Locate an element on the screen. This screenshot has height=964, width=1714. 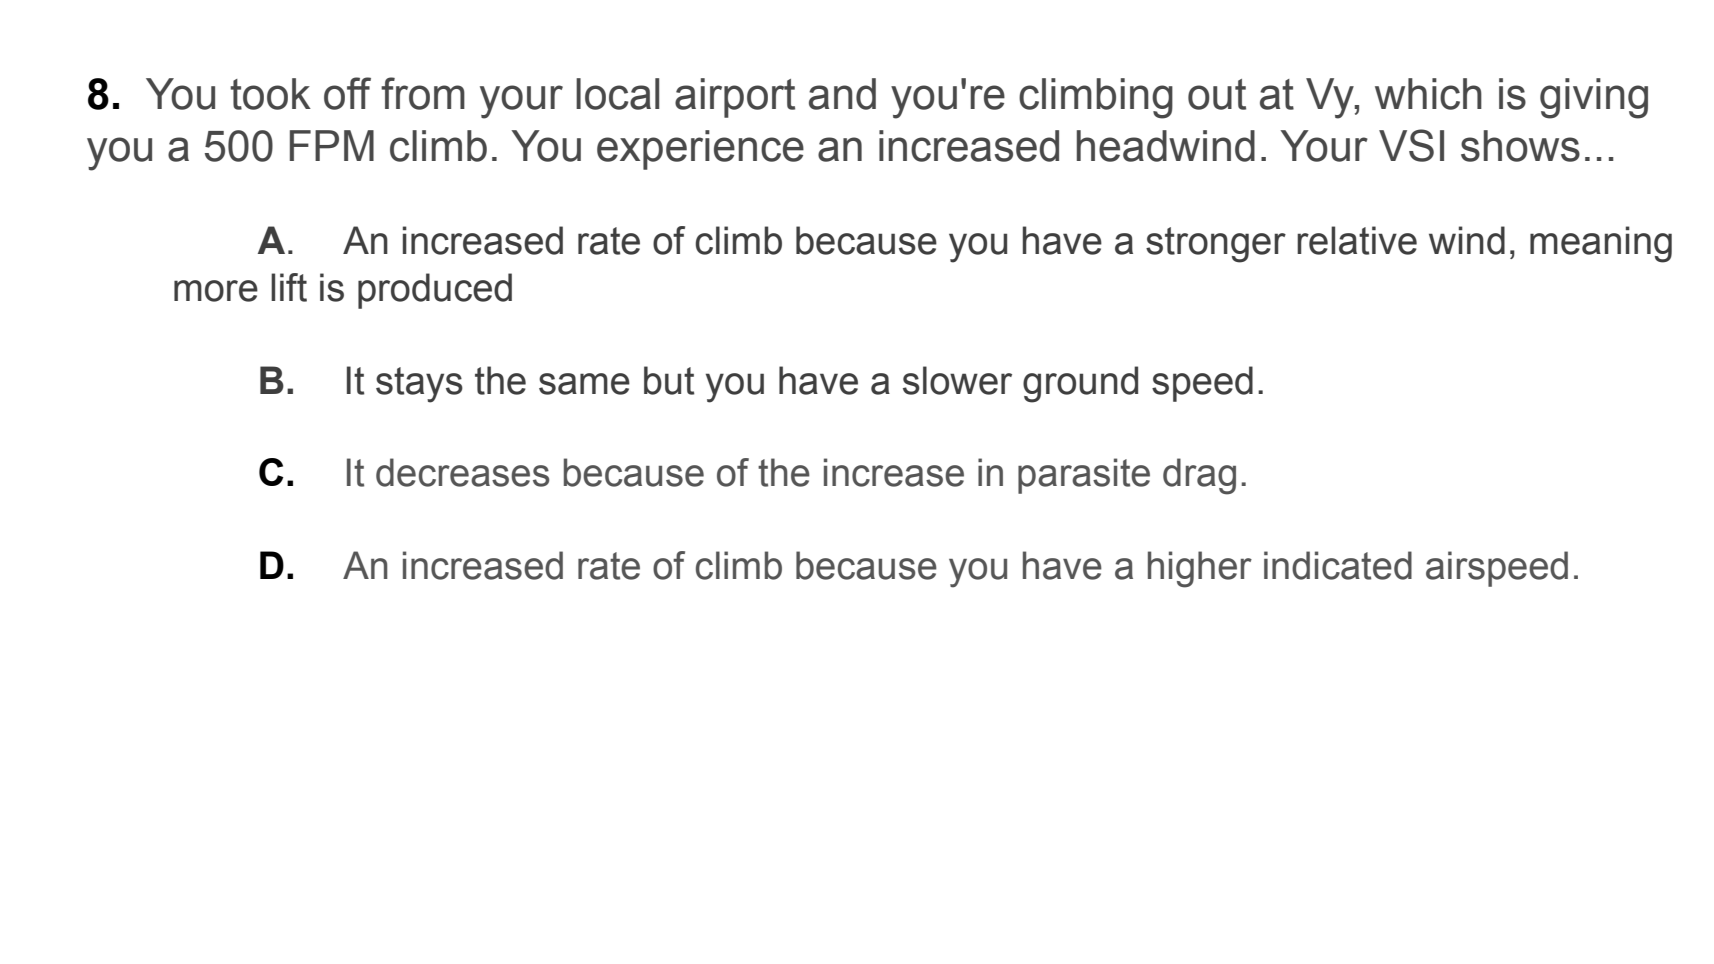
decreases is located at coordinates (463, 472).
